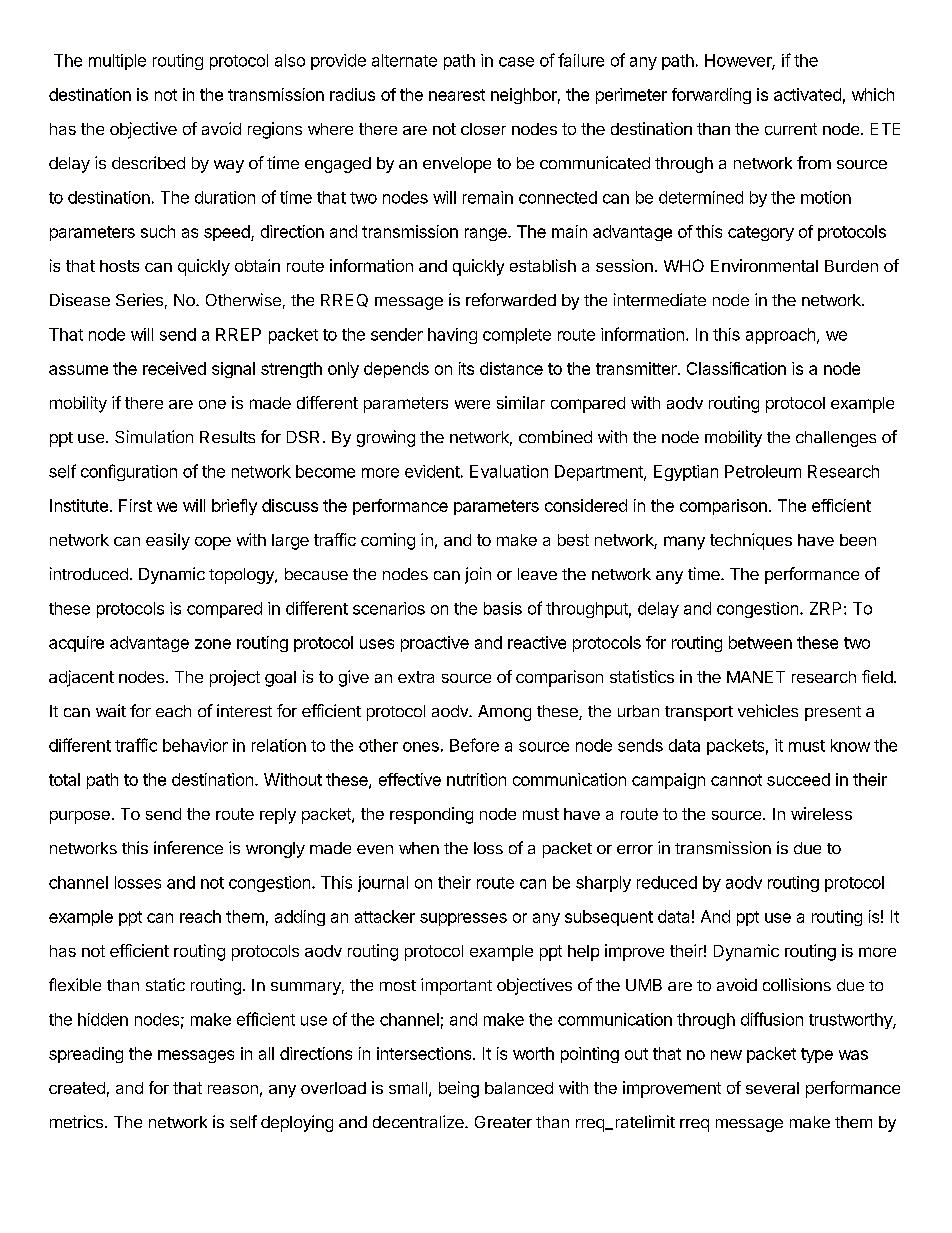  What do you see at coordinates (154, 436) in the document?
I see `Simulation` at bounding box center [154, 436].
